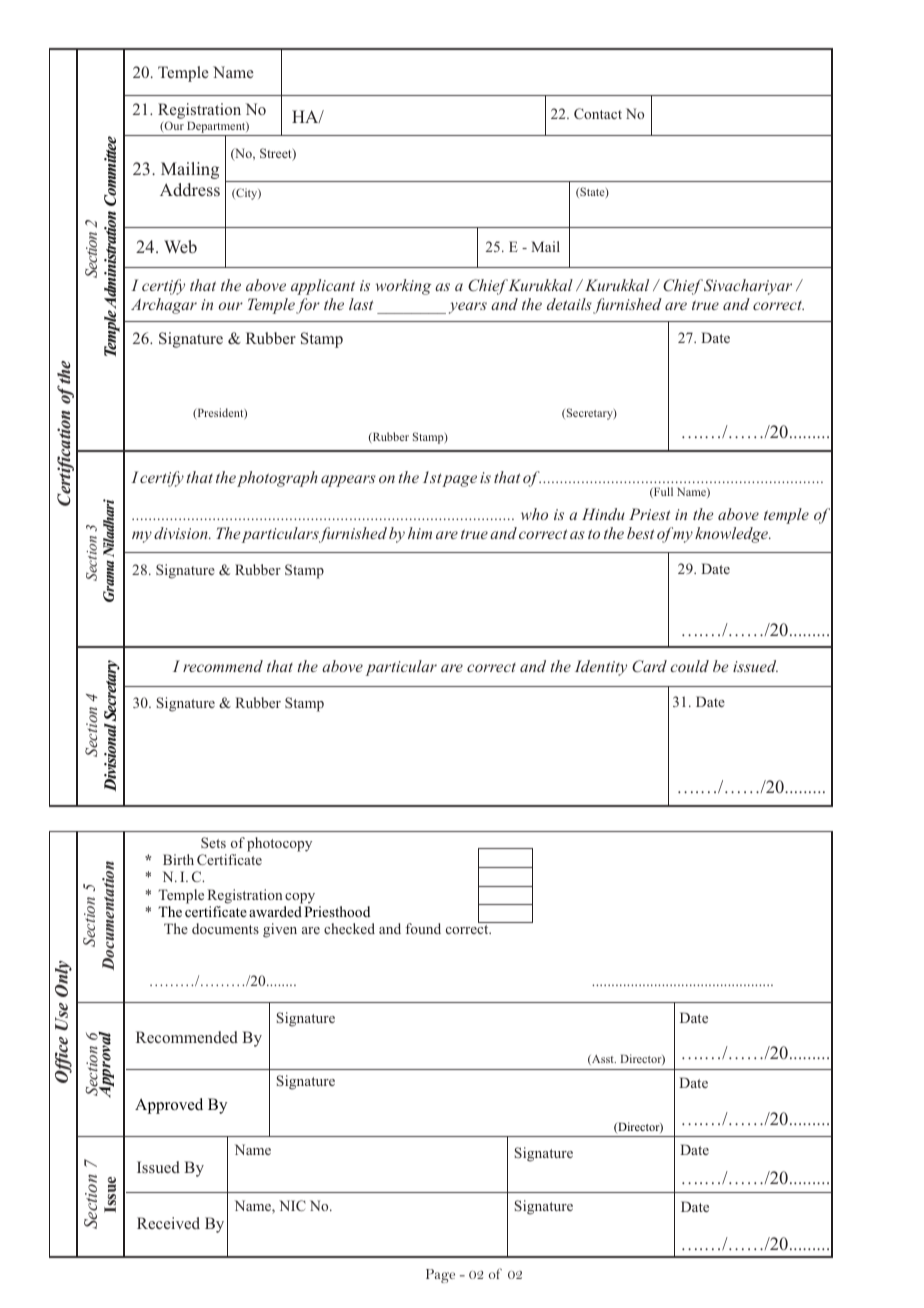 Image resolution: width=924 pixels, height=1308 pixels. Describe the element at coordinates (404, 287) in the document. I see `working` at that location.
